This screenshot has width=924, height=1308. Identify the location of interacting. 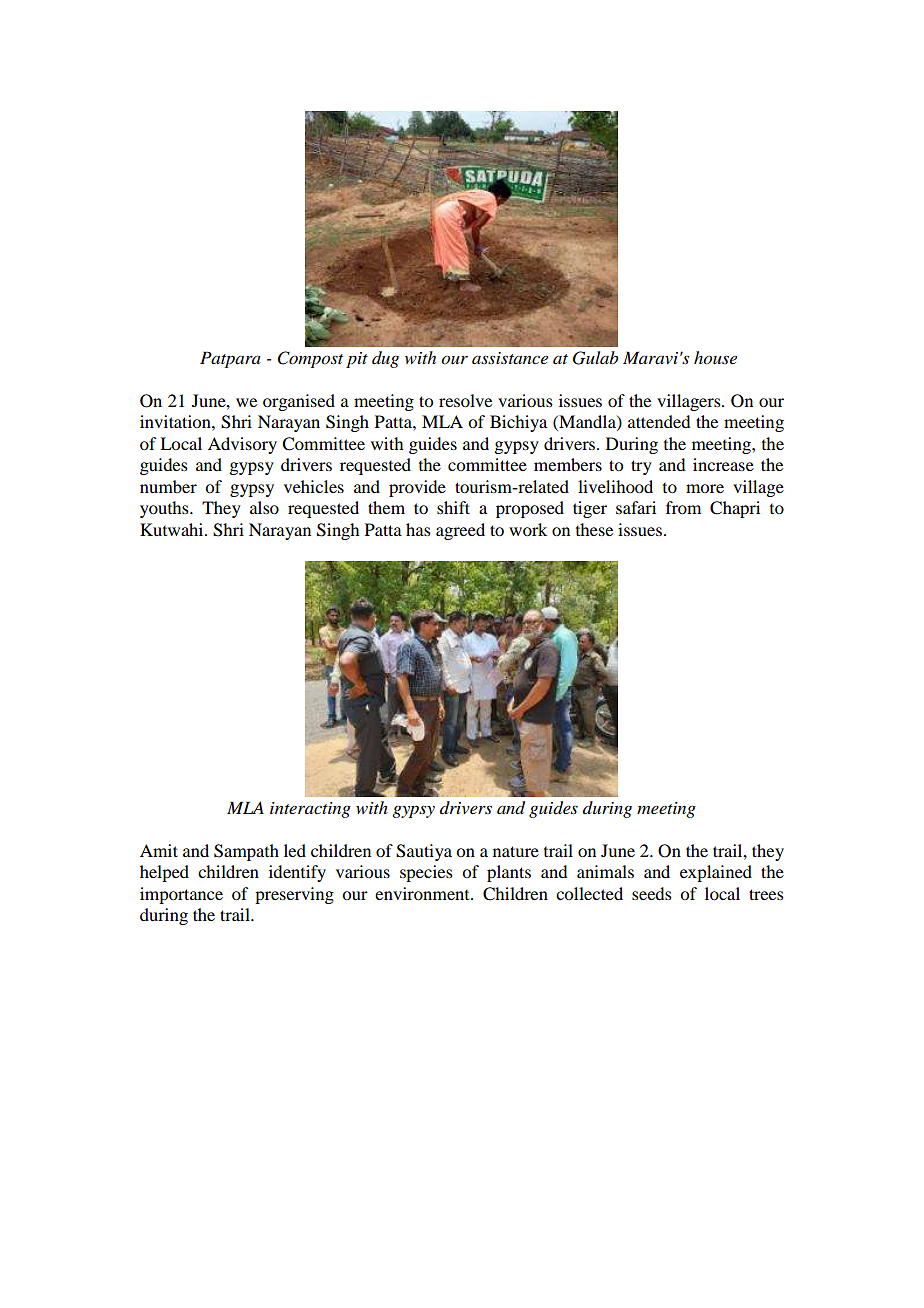
(310, 810).
